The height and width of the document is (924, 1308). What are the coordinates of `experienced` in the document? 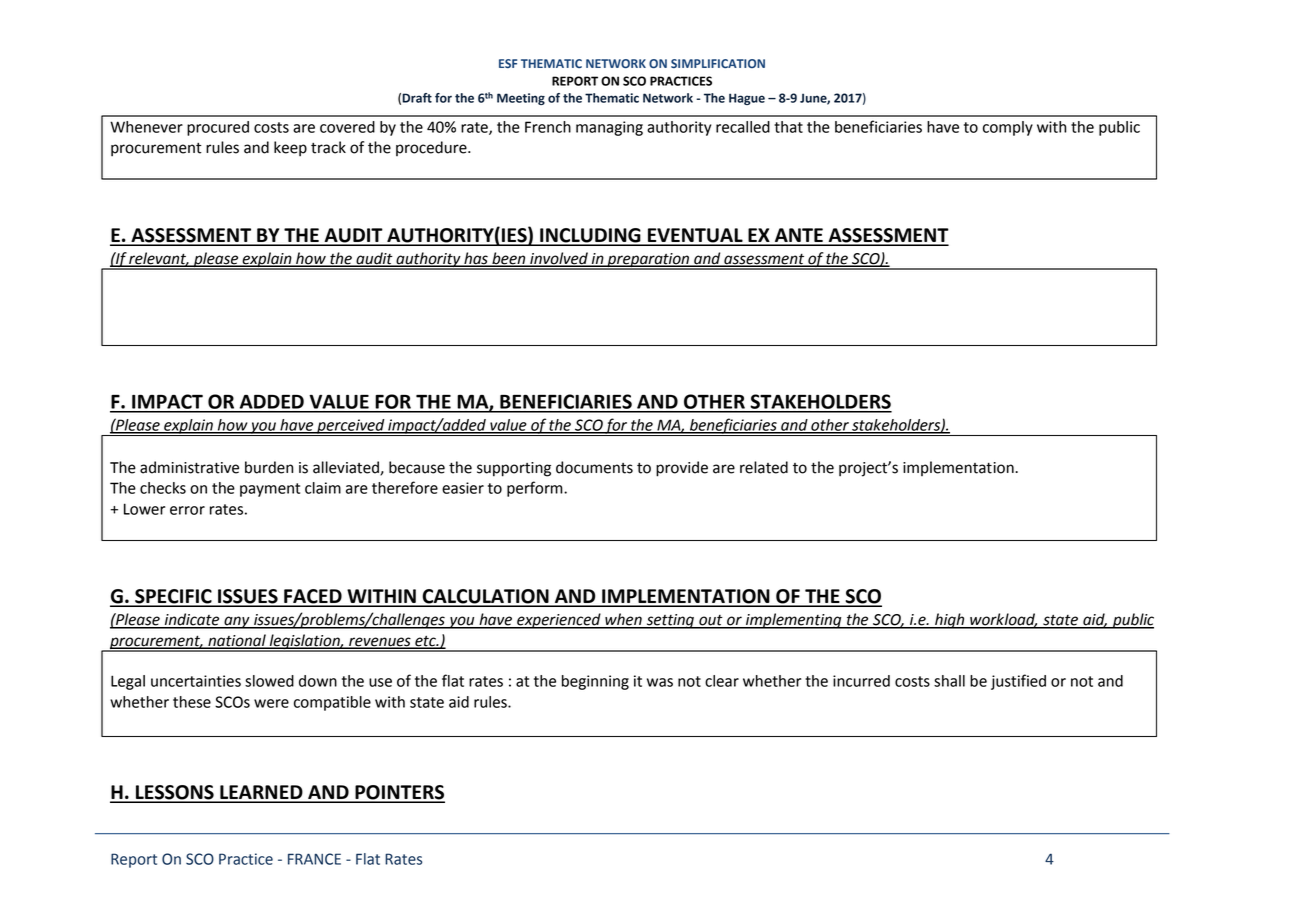 It's located at (559, 621).
